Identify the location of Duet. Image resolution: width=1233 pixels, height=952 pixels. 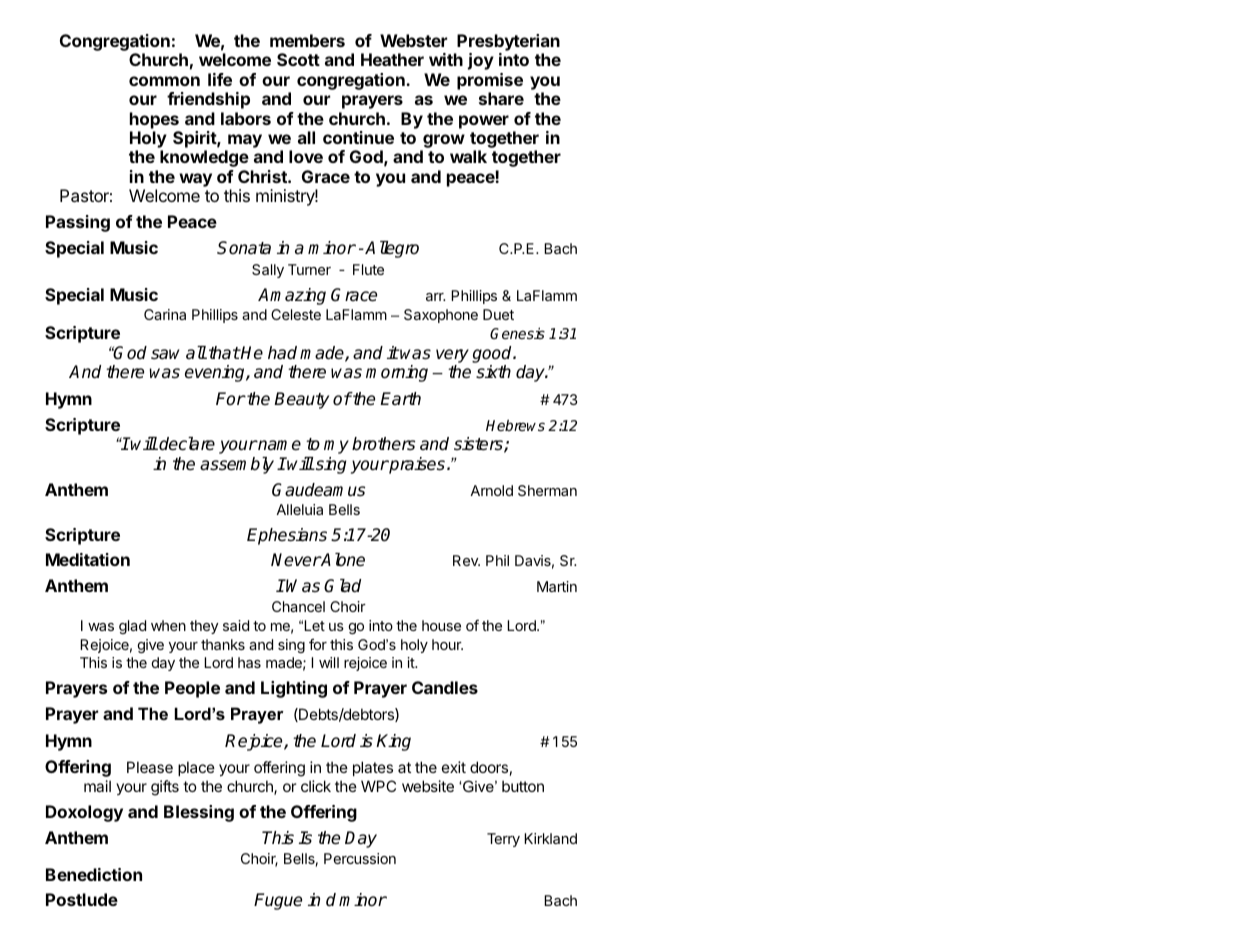
(498, 314).
